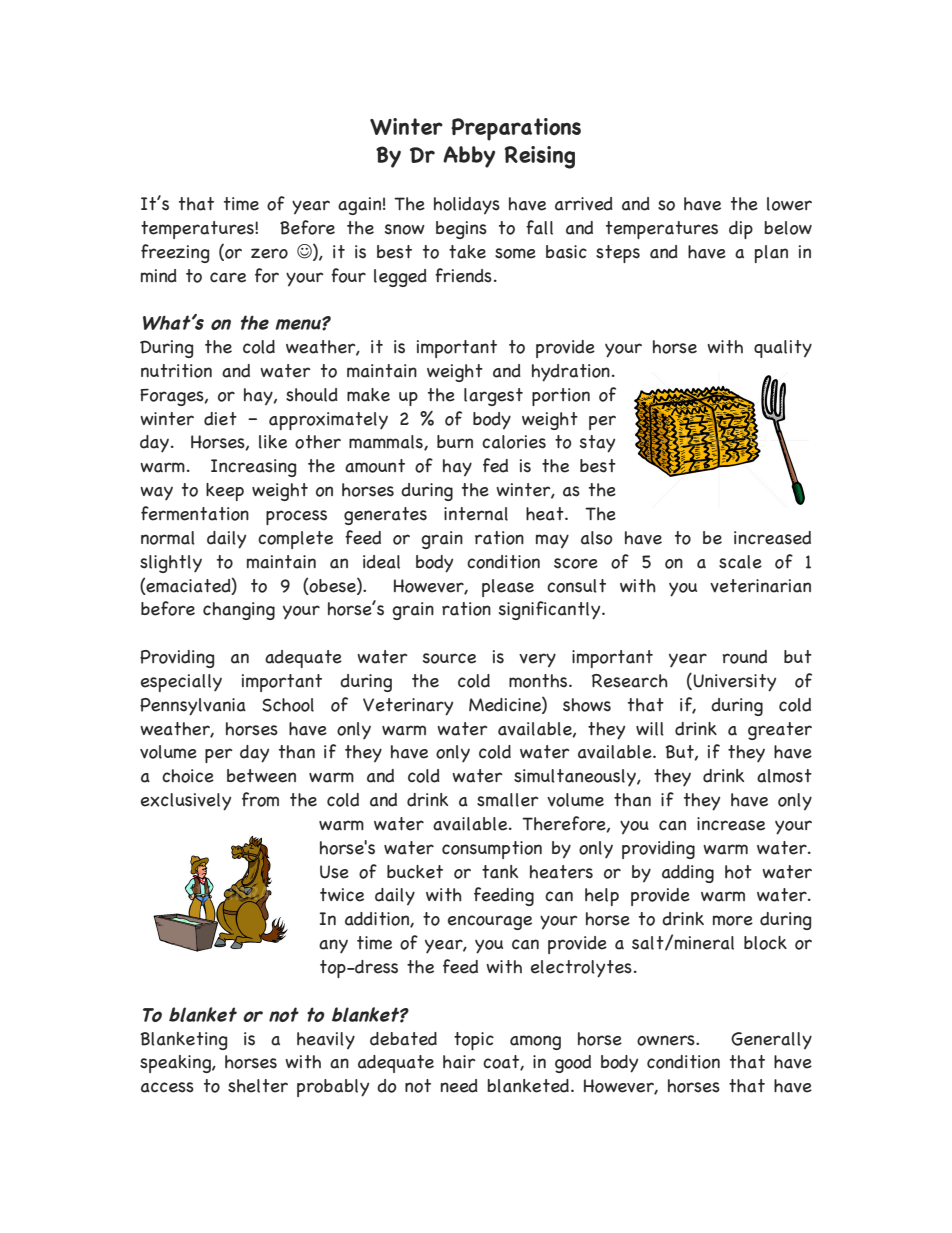 Image resolution: width=952 pixels, height=1233 pixels. I want to click on diet, so click(220, 419).
